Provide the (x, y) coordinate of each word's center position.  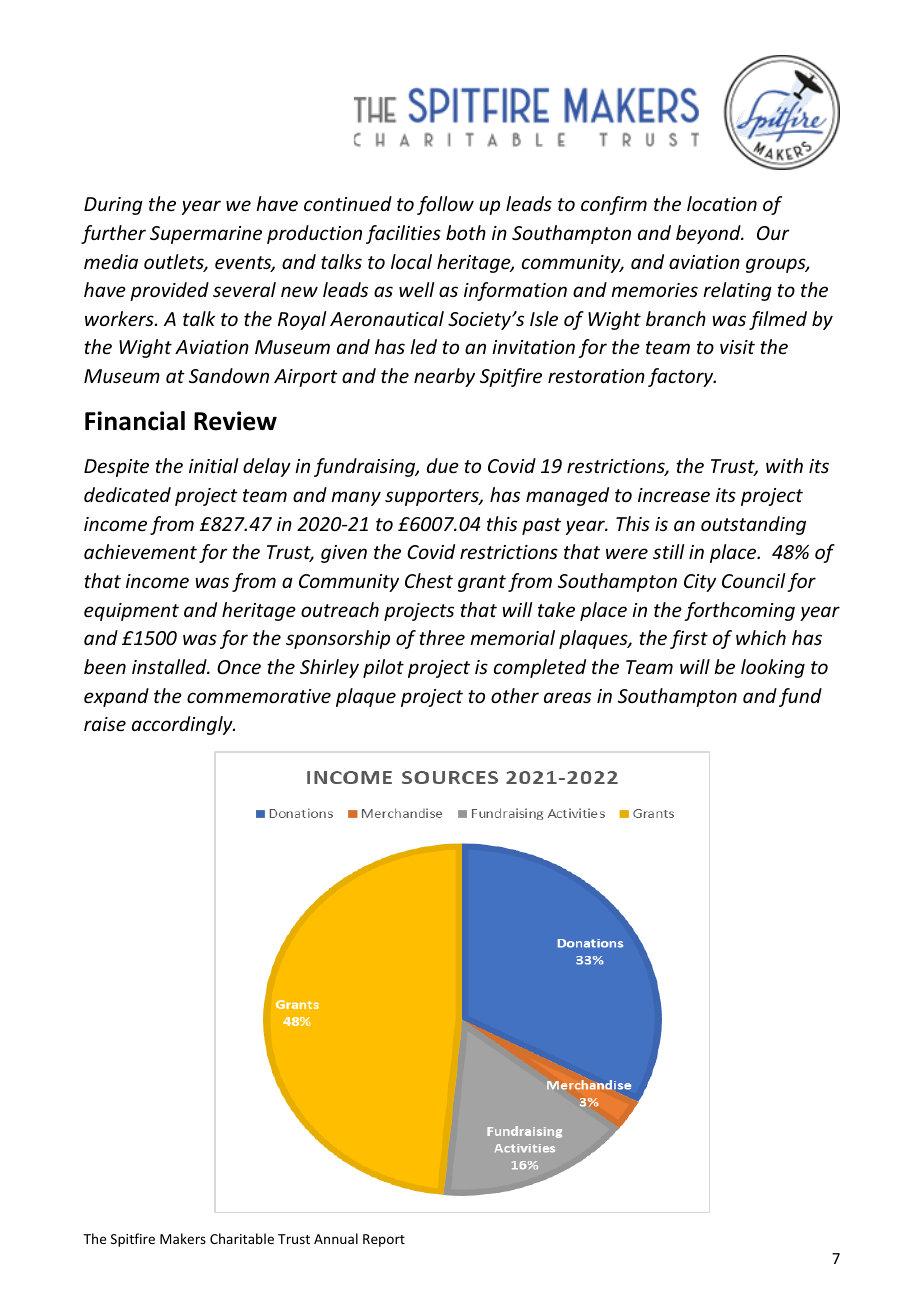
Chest (429, 580)
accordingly (183, 725)
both (466, 232)
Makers (183, 1238)
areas (567, 697)
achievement (140, 551)
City (700, 583)
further (113, 234)
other (515, 695)
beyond (709, 234)
